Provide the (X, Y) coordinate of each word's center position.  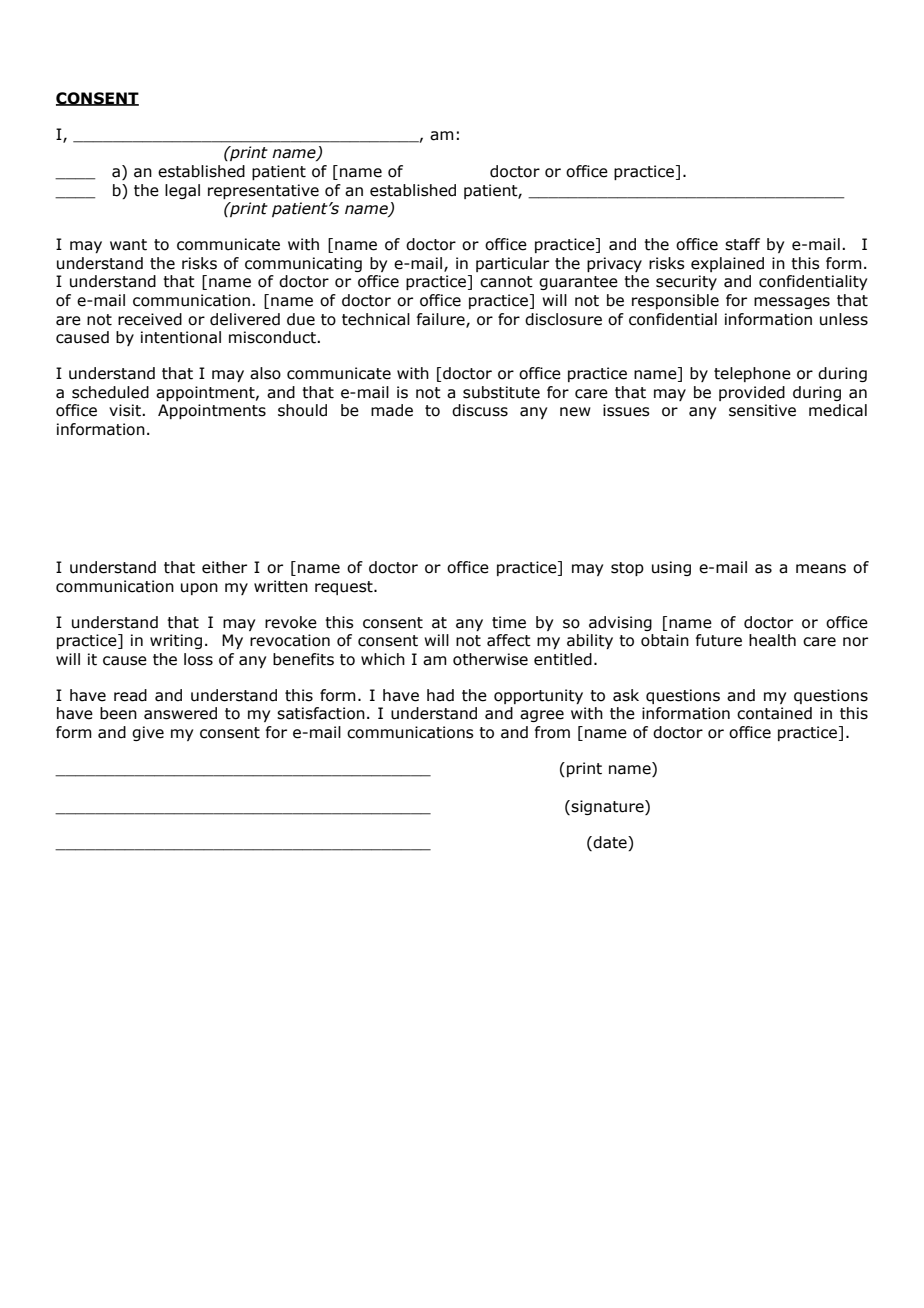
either (224, 567)
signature (608, 807)
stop (627, 569)
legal (182, 191)
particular (512, 264)
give (148, 733)
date (610, 843)
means (821, 569)
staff (742, 244)
